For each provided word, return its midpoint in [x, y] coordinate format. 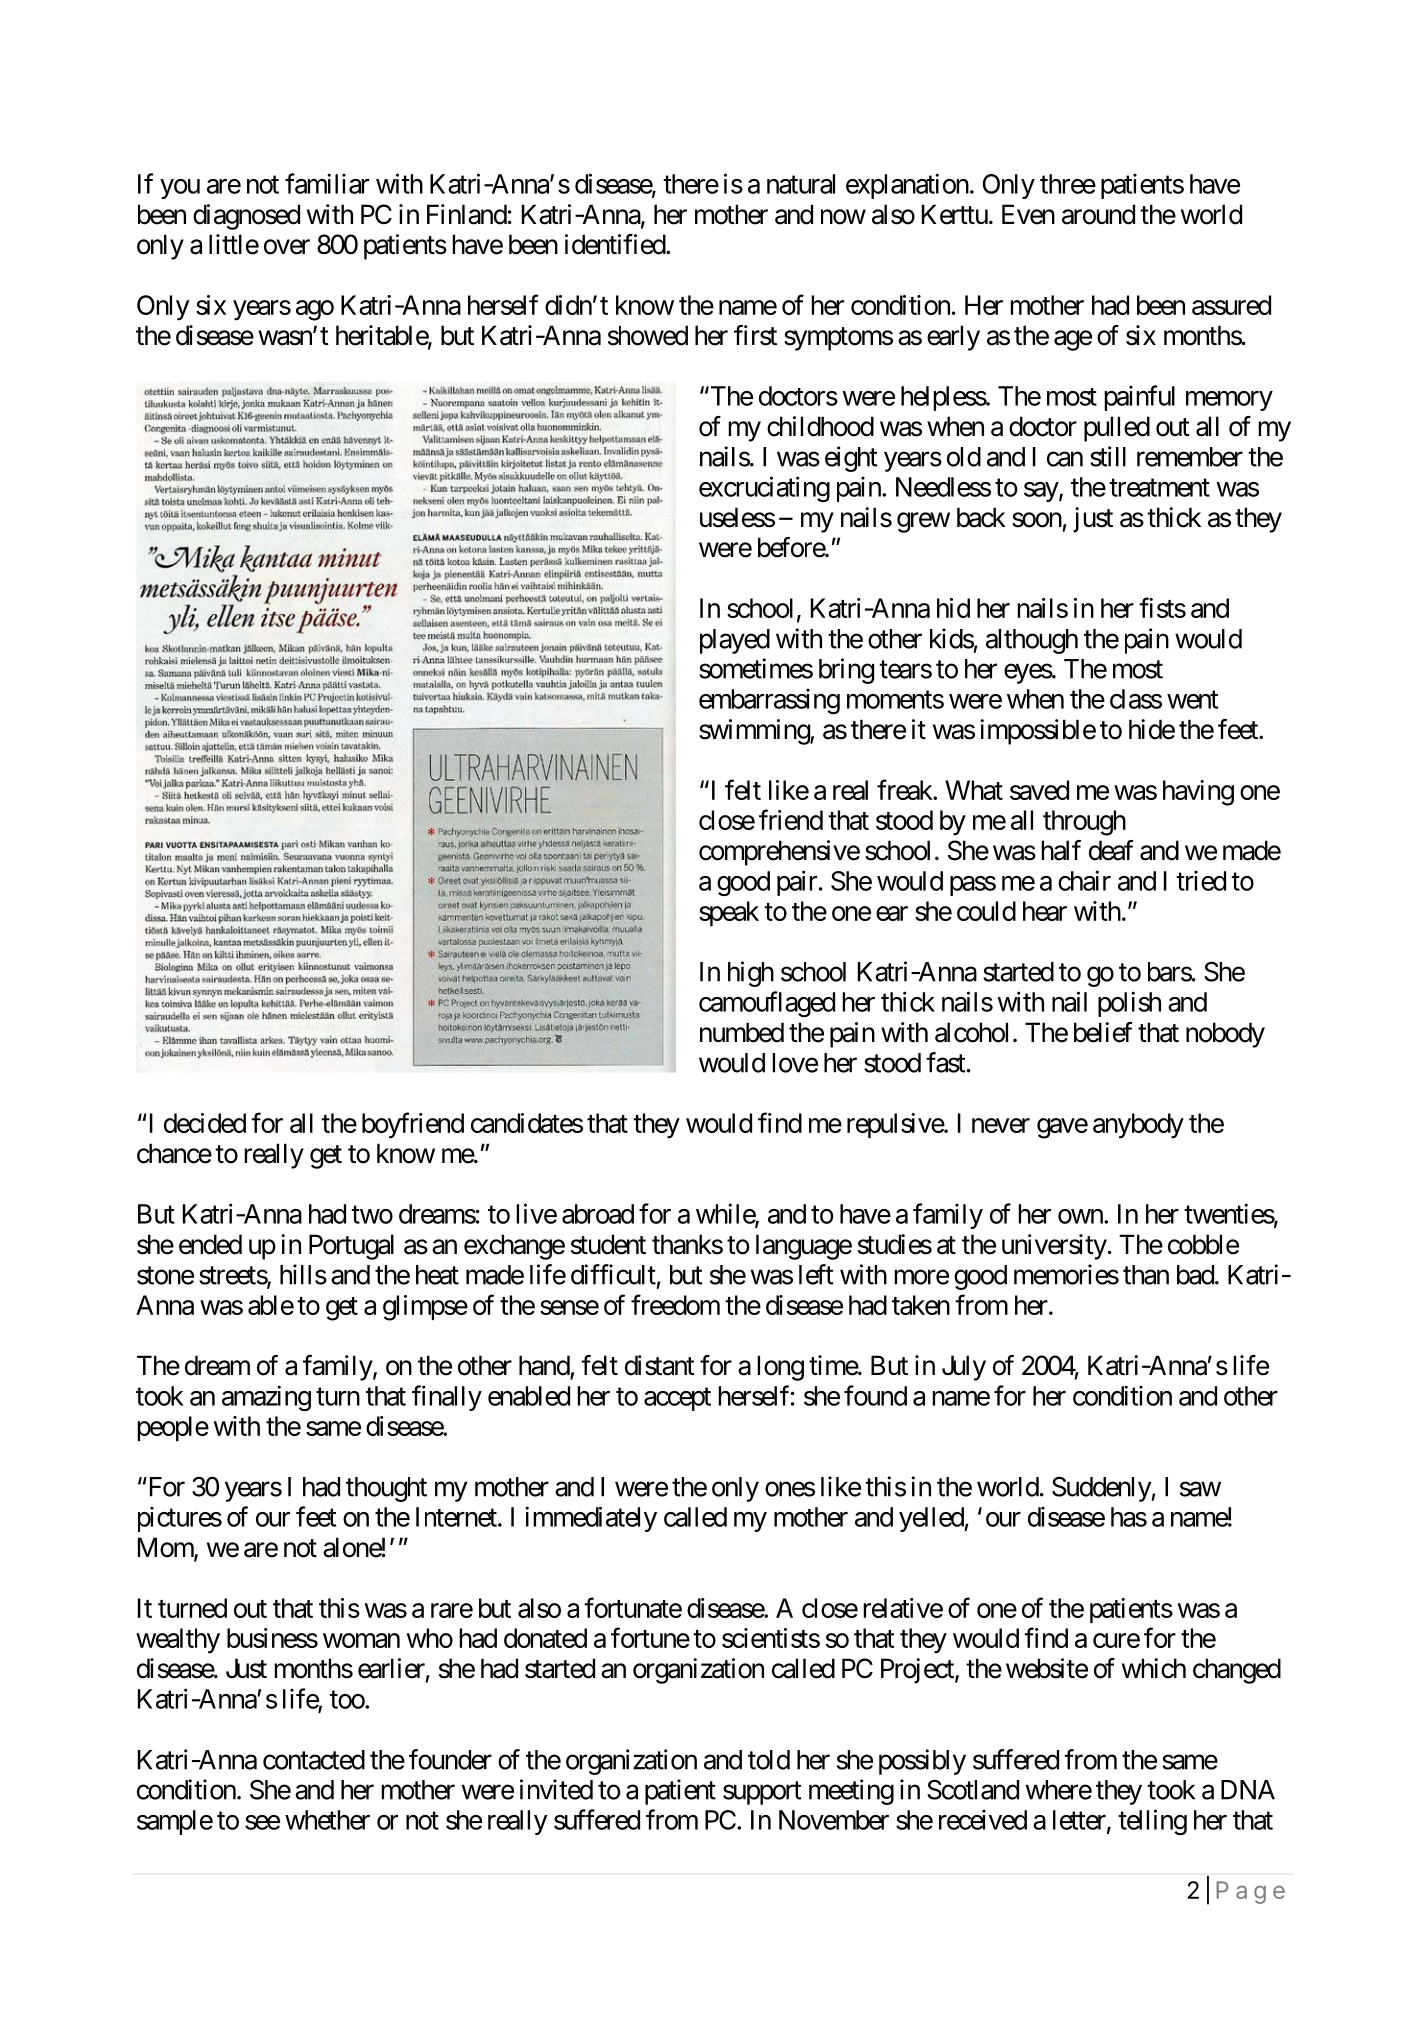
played [735, 641]
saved [1039, 790]
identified [616, 244]
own [1081, 1216]
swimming [755, 732]
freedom [675, 1304]
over [287, 247]
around [1098, 214]
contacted [314, 1760]
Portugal [351, 1247]
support [762, 1793]
